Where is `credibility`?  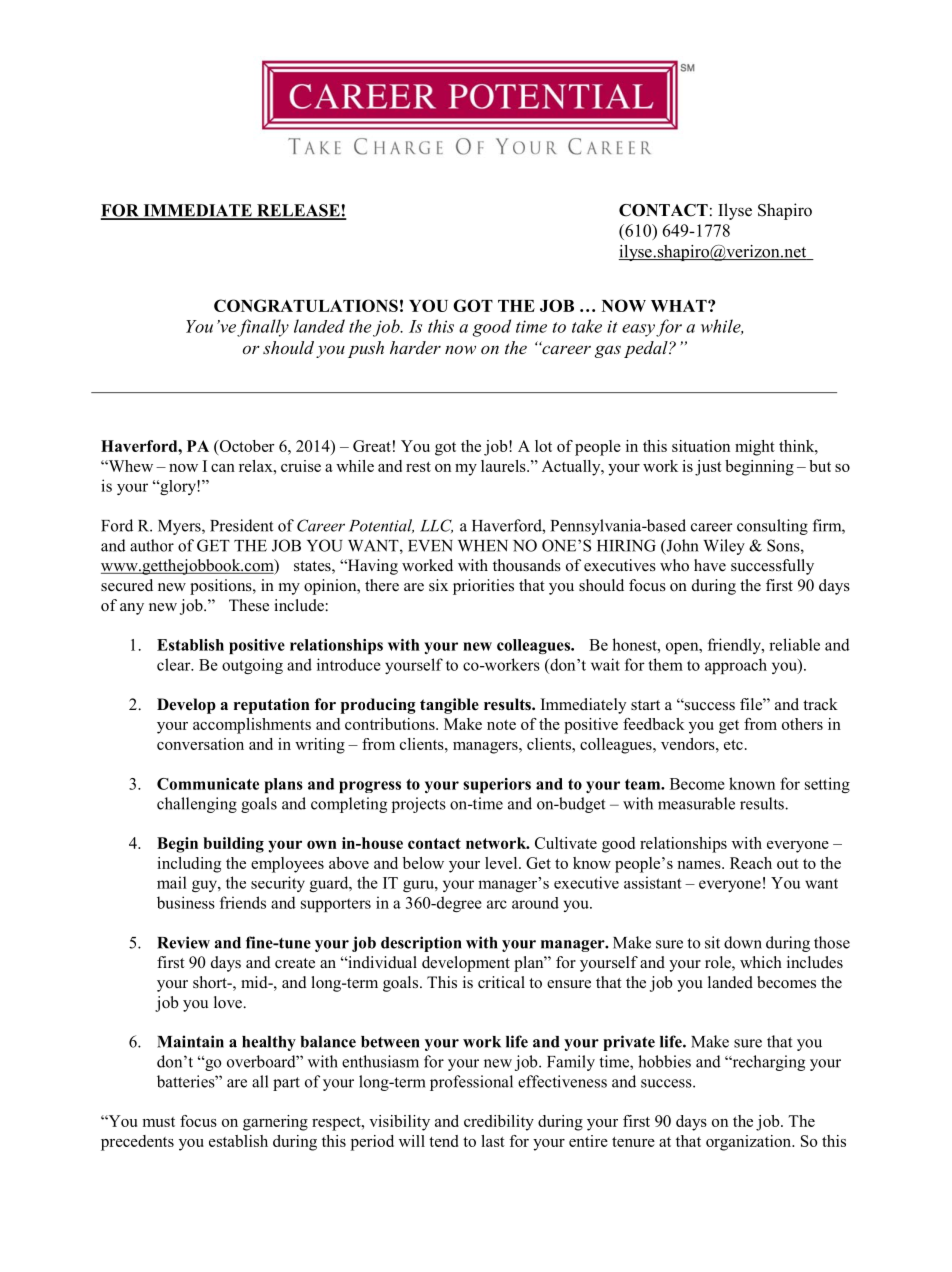
credibility is located at coordinates (499, 1123).
